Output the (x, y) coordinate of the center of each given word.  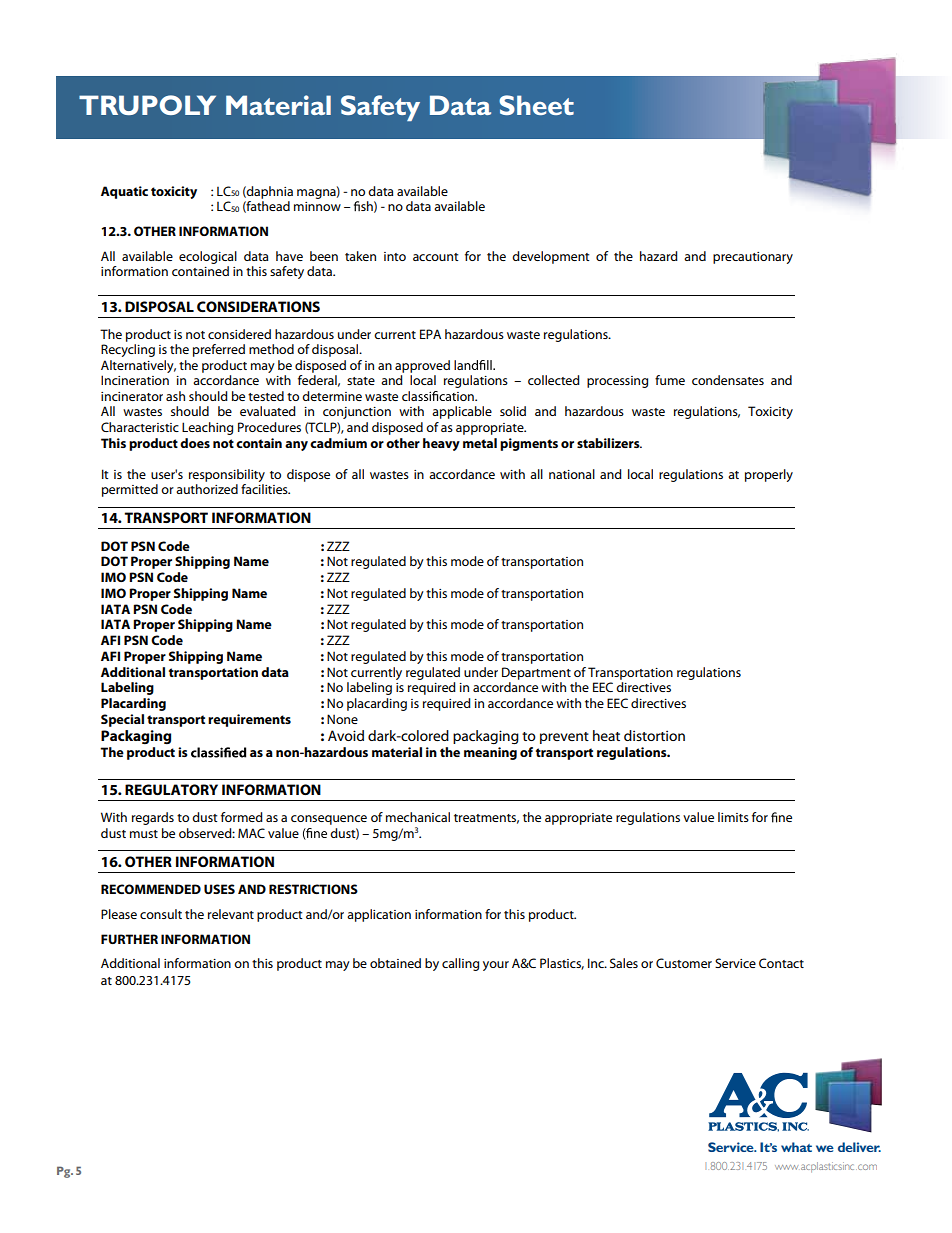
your (496, 966)
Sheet (536, 105)
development (550, 257)
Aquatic (124, 192)
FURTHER (129, 939)
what (796, 1147)
